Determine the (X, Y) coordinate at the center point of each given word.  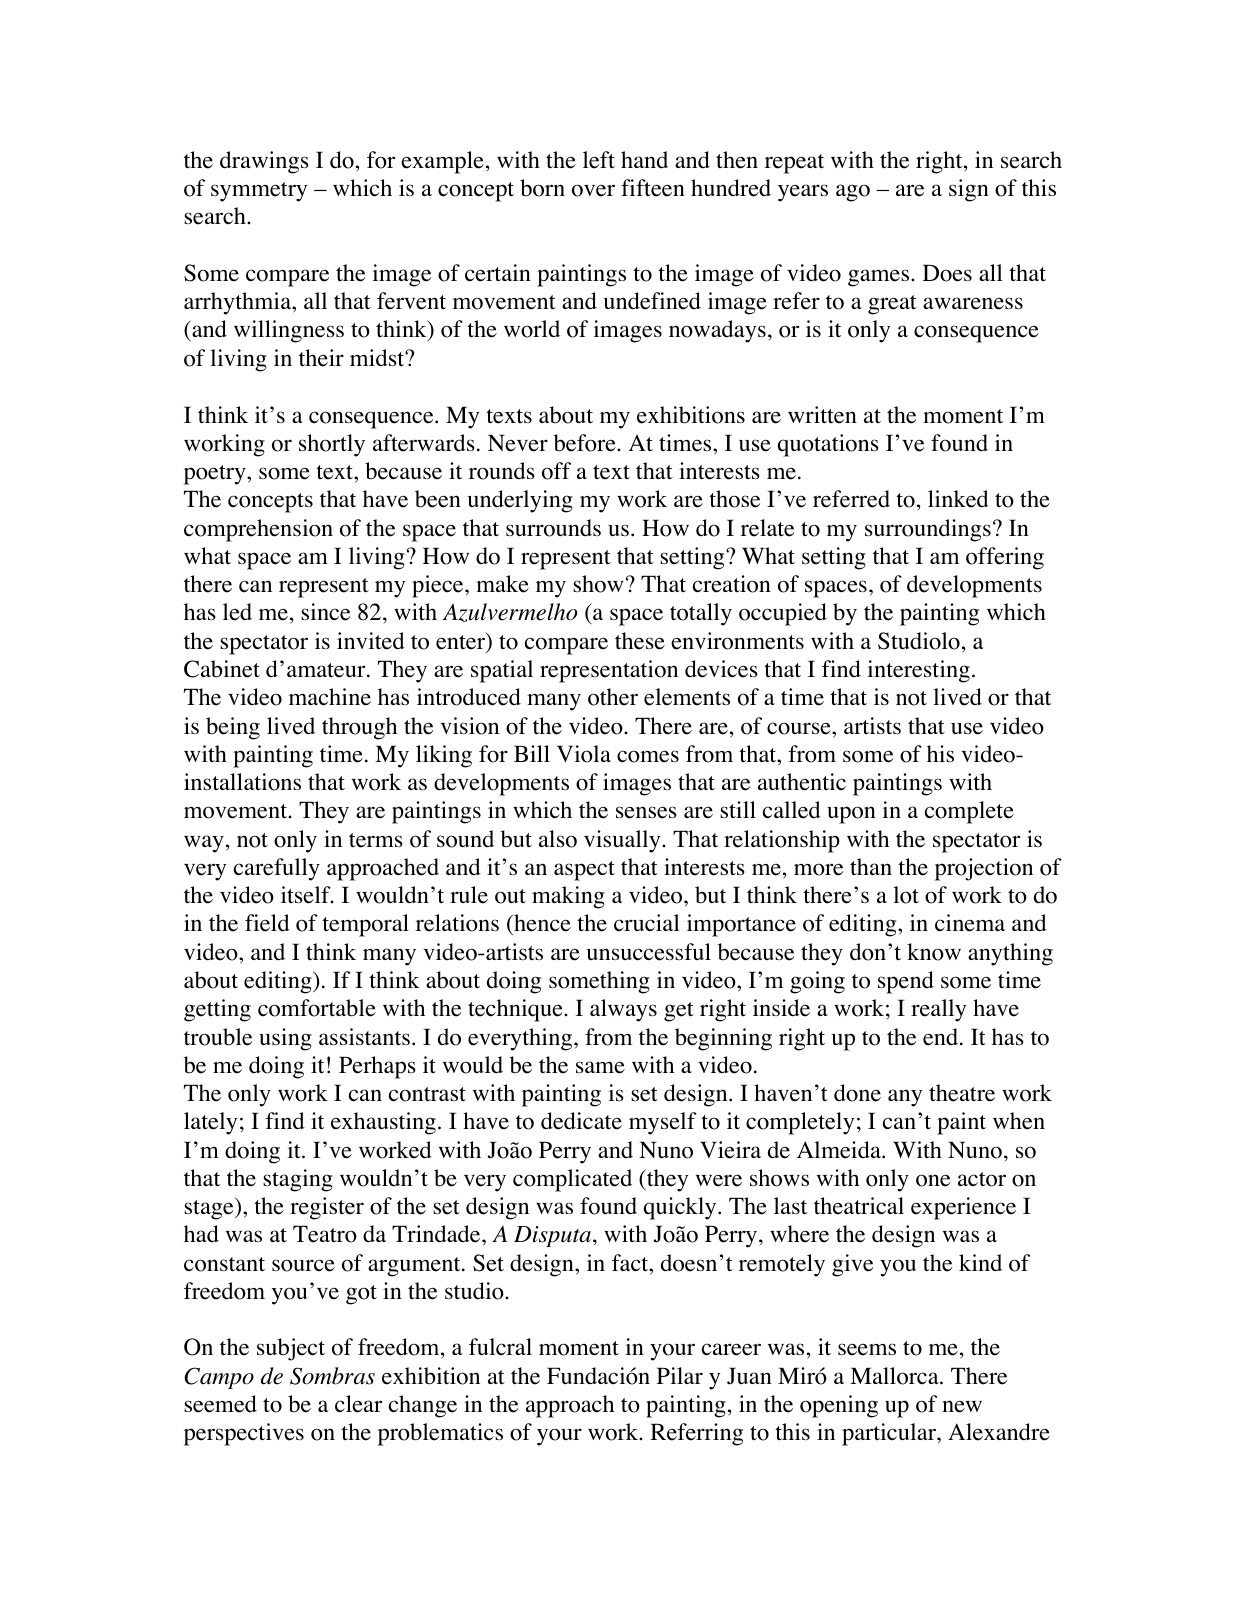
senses (646, 812)
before (586, 443)
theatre (962, 1093)
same (600, 1067)
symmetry (259, 192)
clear (358, 1404)
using (285, 1039)
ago (853, 193)
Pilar (680, 1375)
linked (958, 499)
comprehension (258, 530)
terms (376, 840)
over (593, 190)
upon (851, 815)
